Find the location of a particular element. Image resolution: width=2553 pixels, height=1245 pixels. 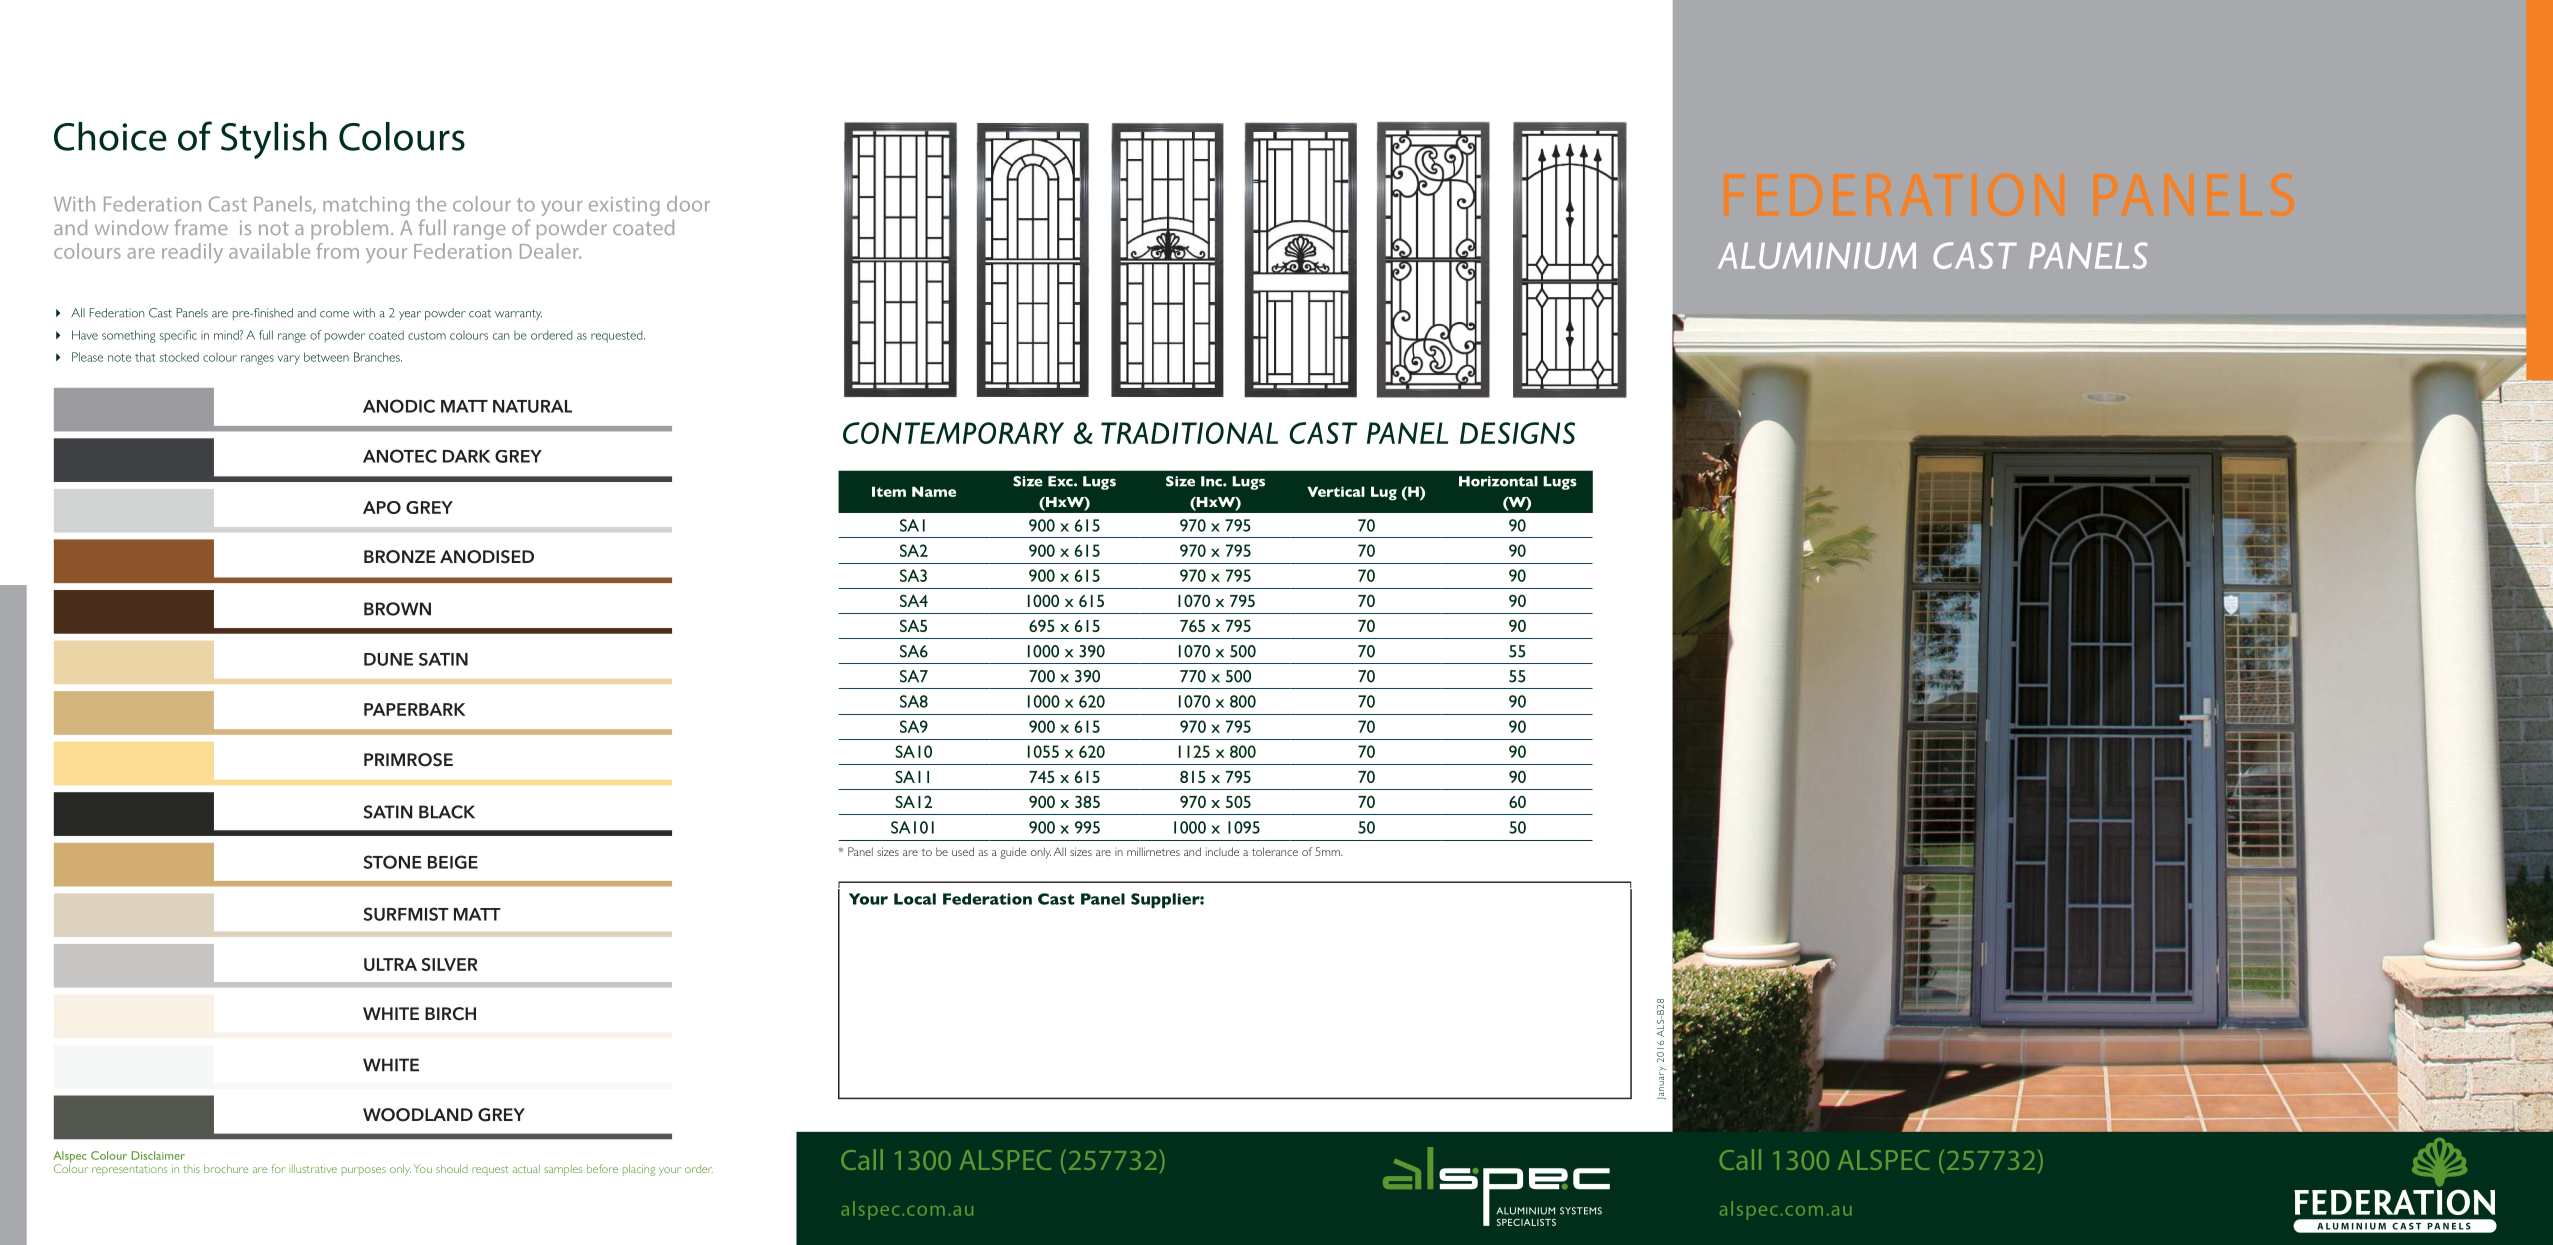

Name is located at coordinates (934, 491).
